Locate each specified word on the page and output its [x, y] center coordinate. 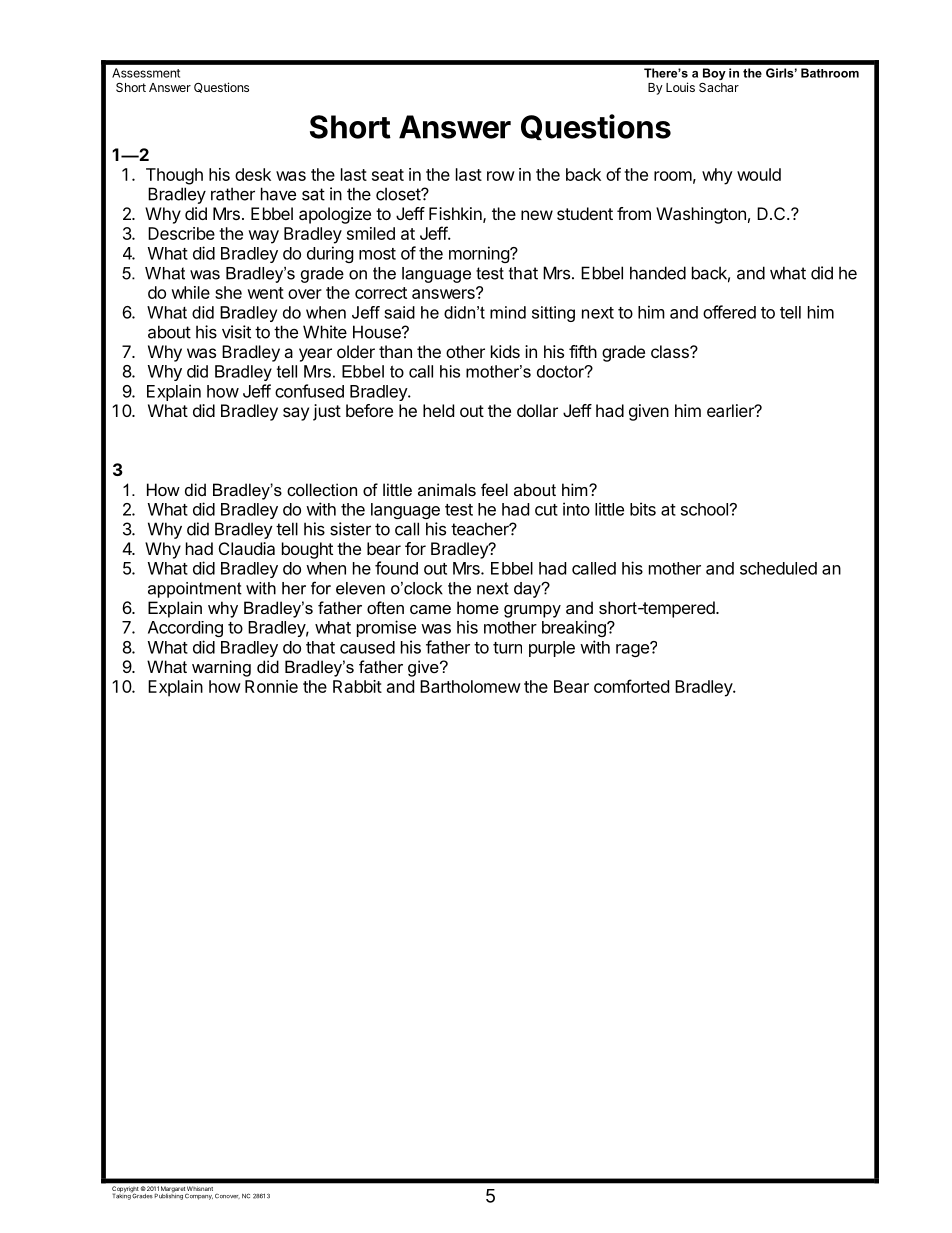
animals [447, 489]
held [438, 410]
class [671, 351]
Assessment [146, 73]
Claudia [247, 548]
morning [480, 254]
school [704, 509]
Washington [701, 215]
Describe [181, 233]
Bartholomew [470, 686]
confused [309, 391]
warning [221, 668]
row [501, 176]
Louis [680, 87]
